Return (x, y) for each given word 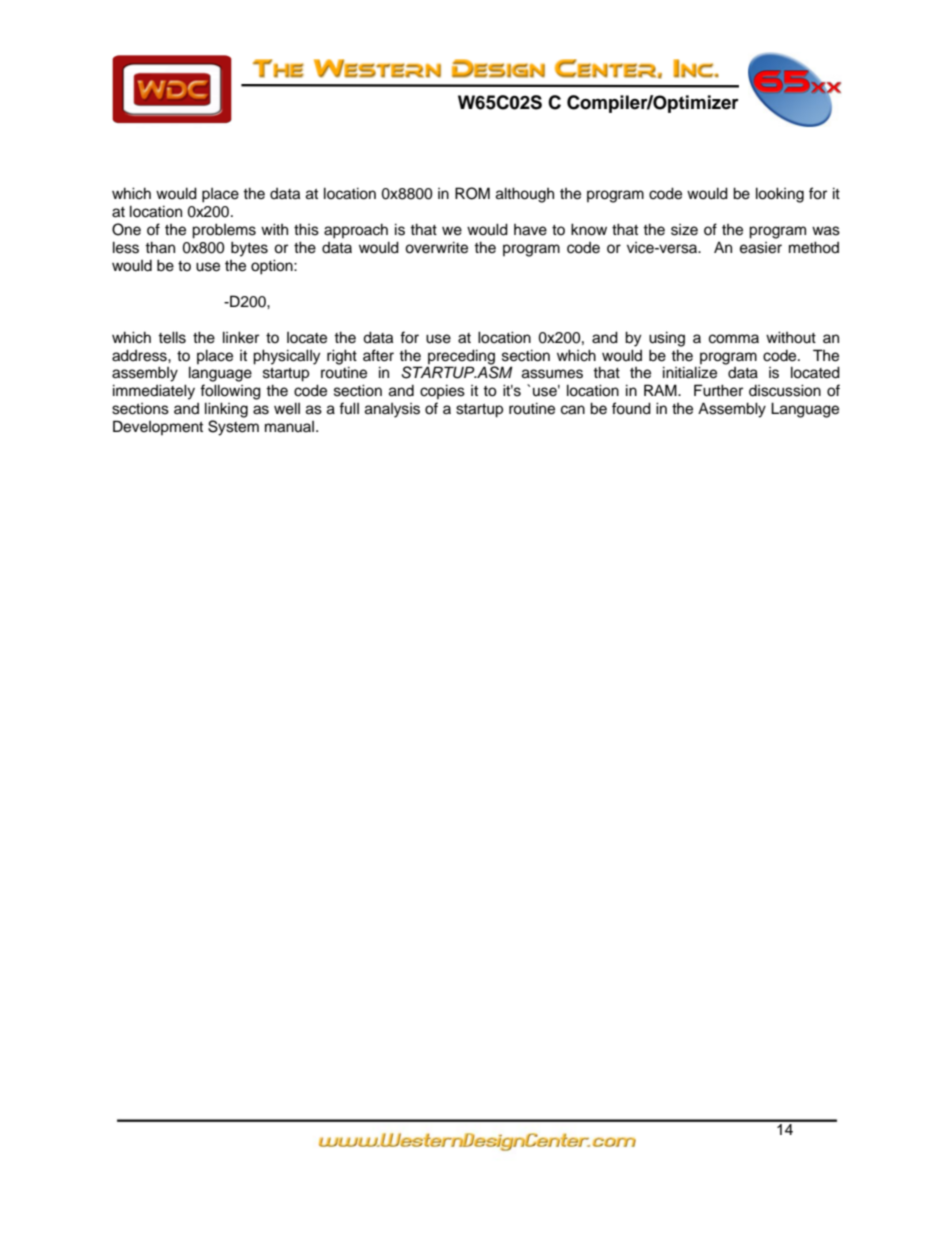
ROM (472, 193)
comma (734, 339)
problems (224, 231)
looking (780, 195)
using (667, 339)
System (233, 428)
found (631, 408)
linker (241, 337)
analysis (392, 410)
